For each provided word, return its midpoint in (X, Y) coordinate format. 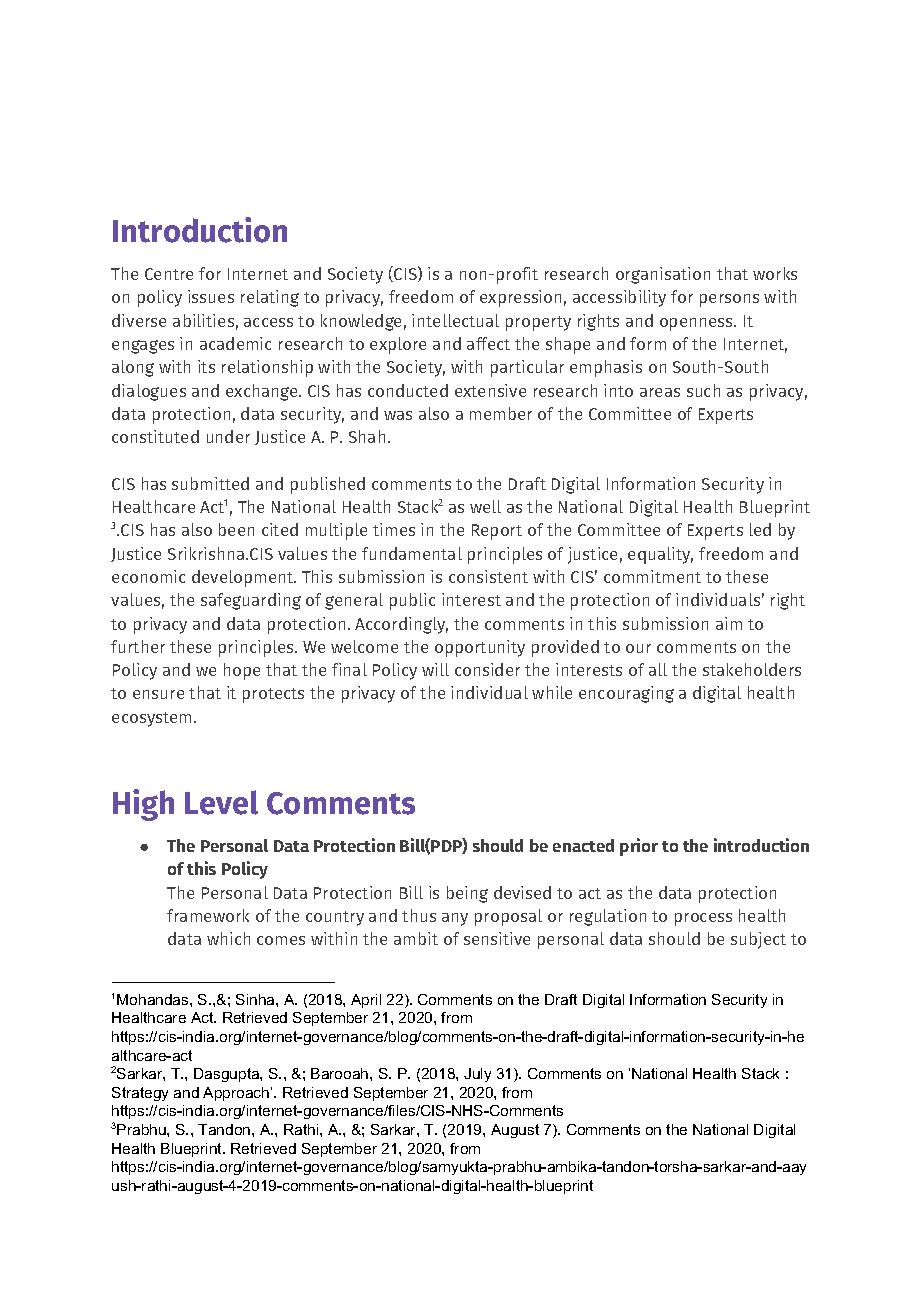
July (477, 1075)
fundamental (412, 553)
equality (660, 555)
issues (211, 296)
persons (729, 300)
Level (221, 802)
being (467, 894)
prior (639, 847)
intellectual (455, 320)
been (236, 529)
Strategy (140, 1094)
